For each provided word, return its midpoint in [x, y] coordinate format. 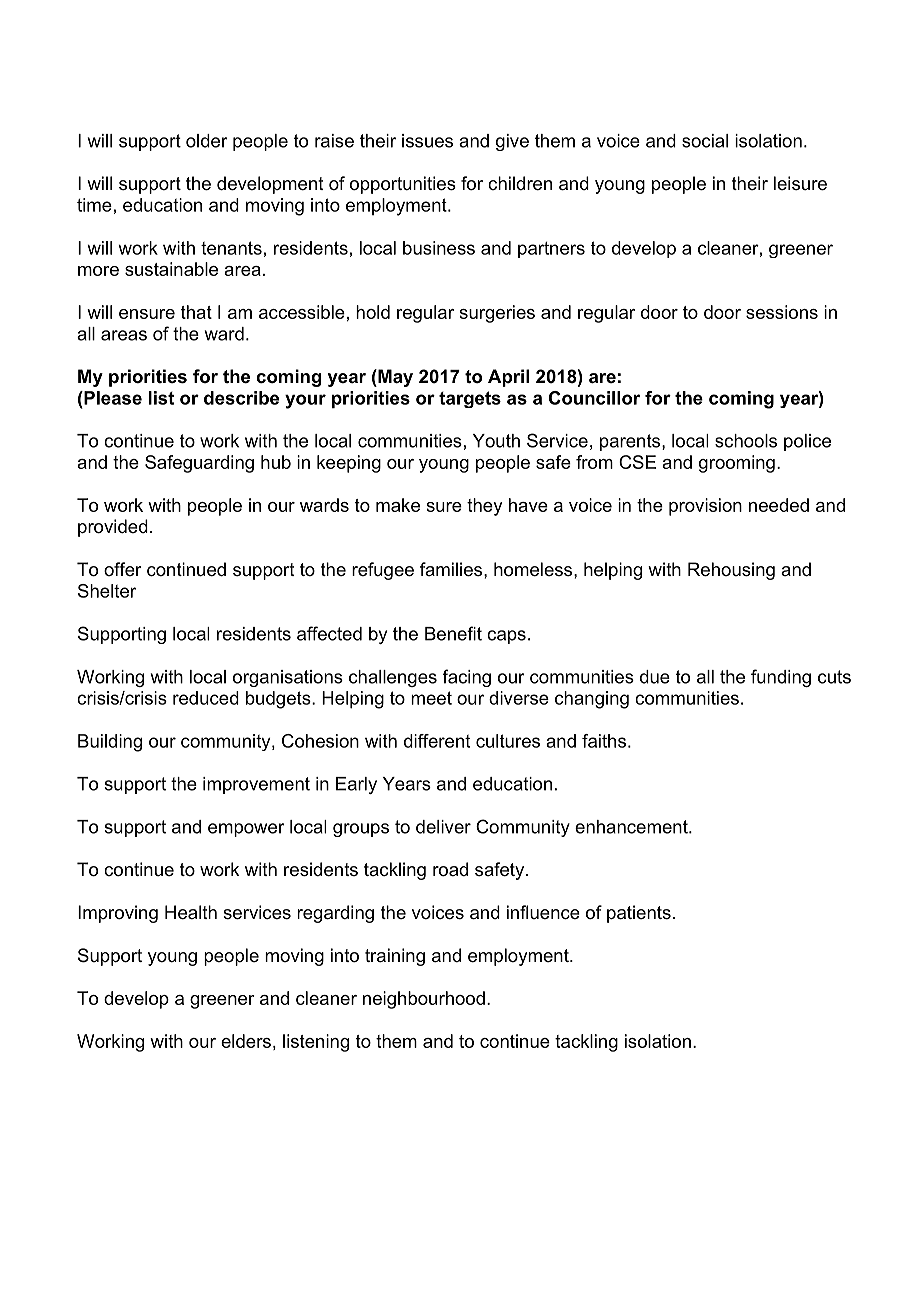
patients [639, 914]
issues [427, 141]
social [705, 141]
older [207, 141]
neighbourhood [424, 1000]
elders [246, 1041]
